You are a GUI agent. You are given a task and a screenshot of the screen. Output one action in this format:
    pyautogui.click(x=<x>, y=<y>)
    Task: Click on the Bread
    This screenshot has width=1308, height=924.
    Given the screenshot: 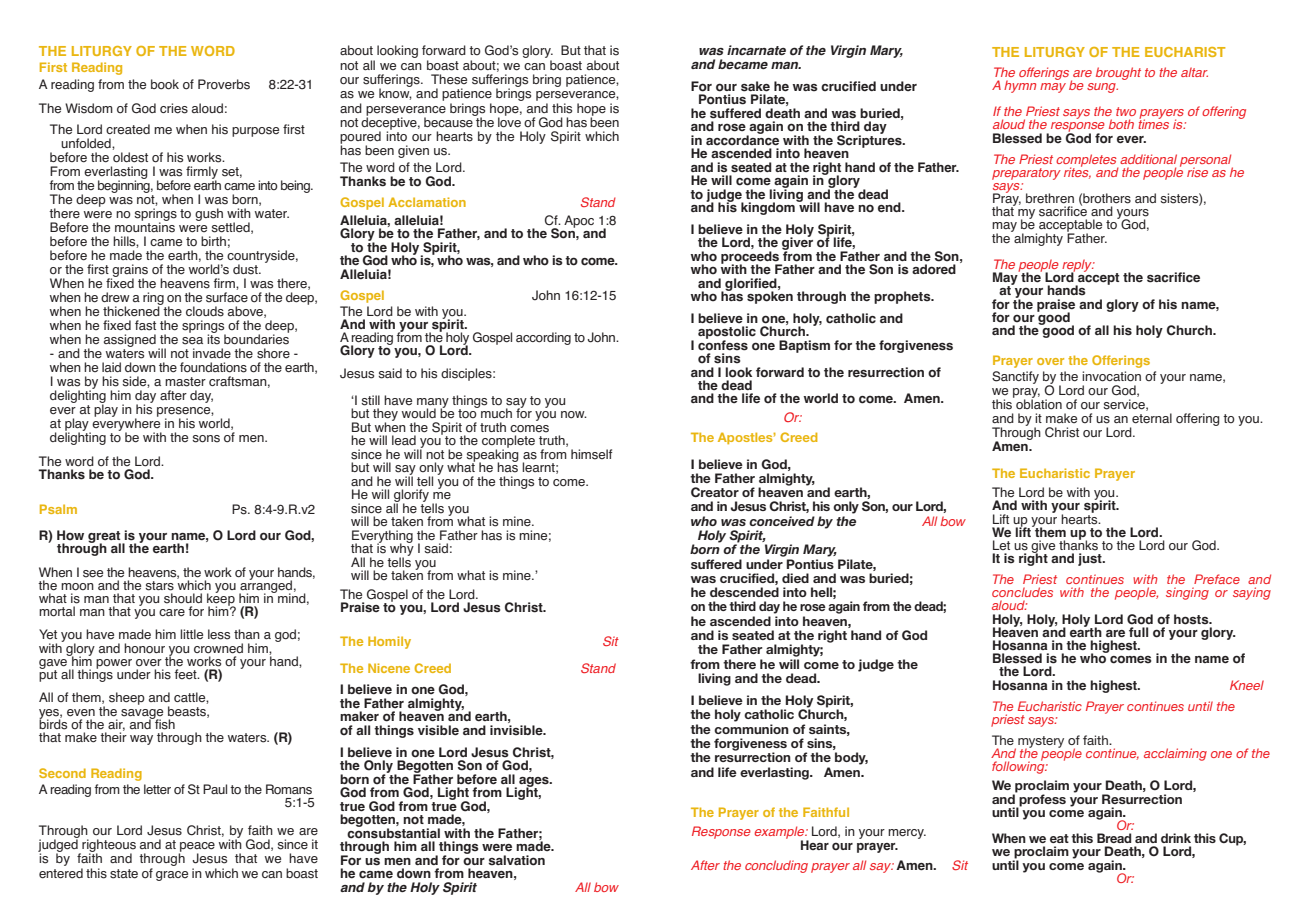 What is the action you would take?
    pyautogui.click(x=1114, y=838)
